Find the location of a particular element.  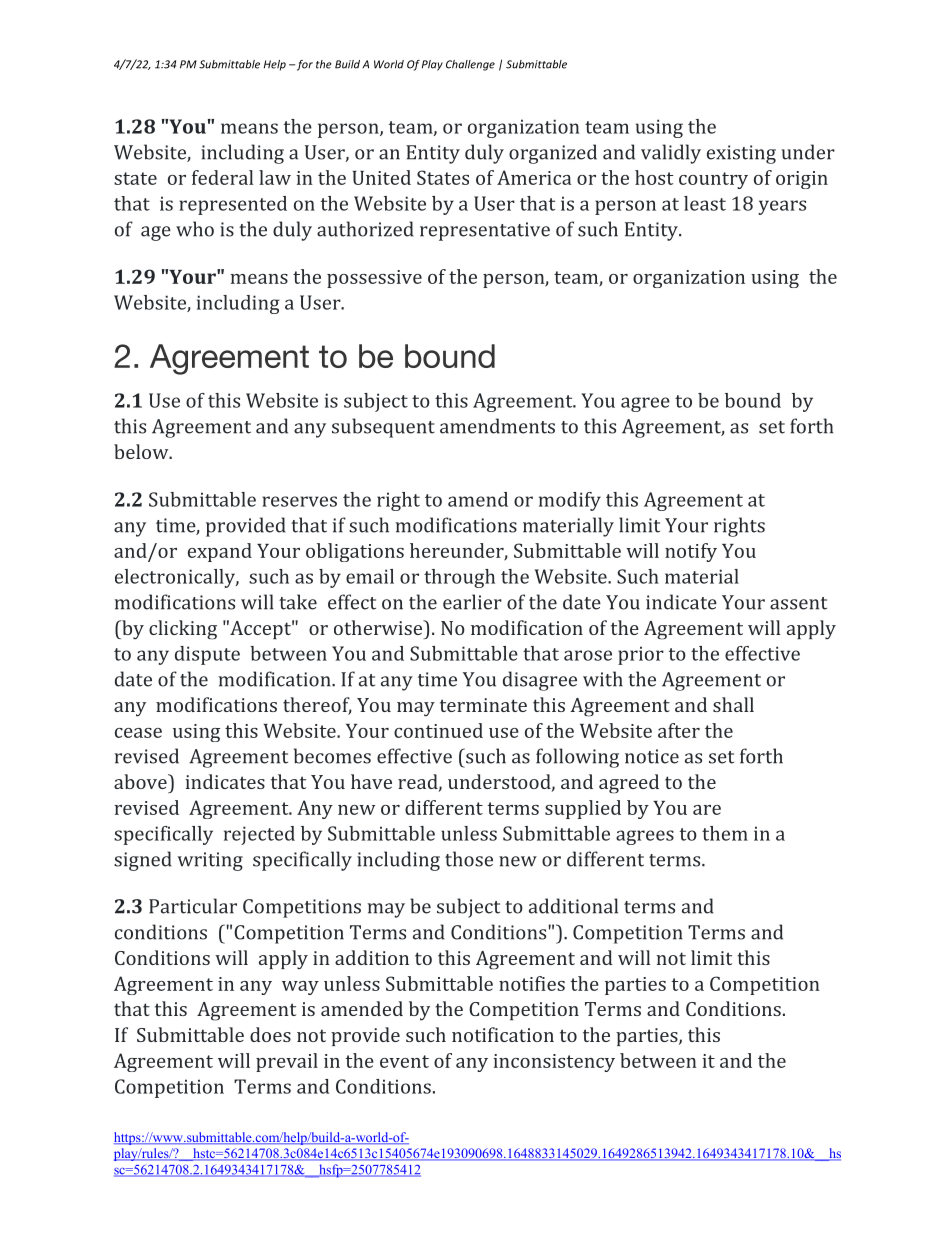

through is located at coordinates (459, 578).
